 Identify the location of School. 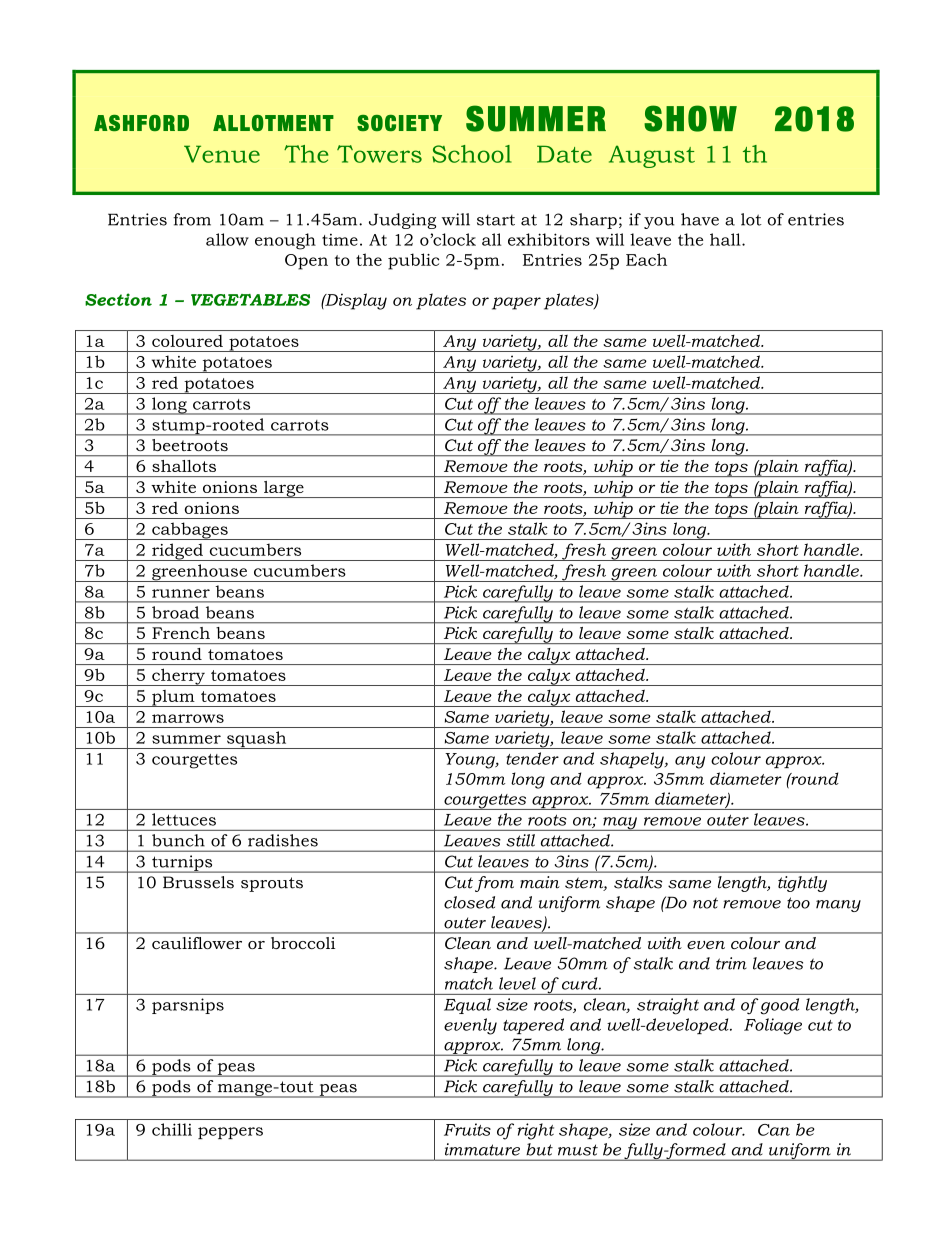
(472, 154).
